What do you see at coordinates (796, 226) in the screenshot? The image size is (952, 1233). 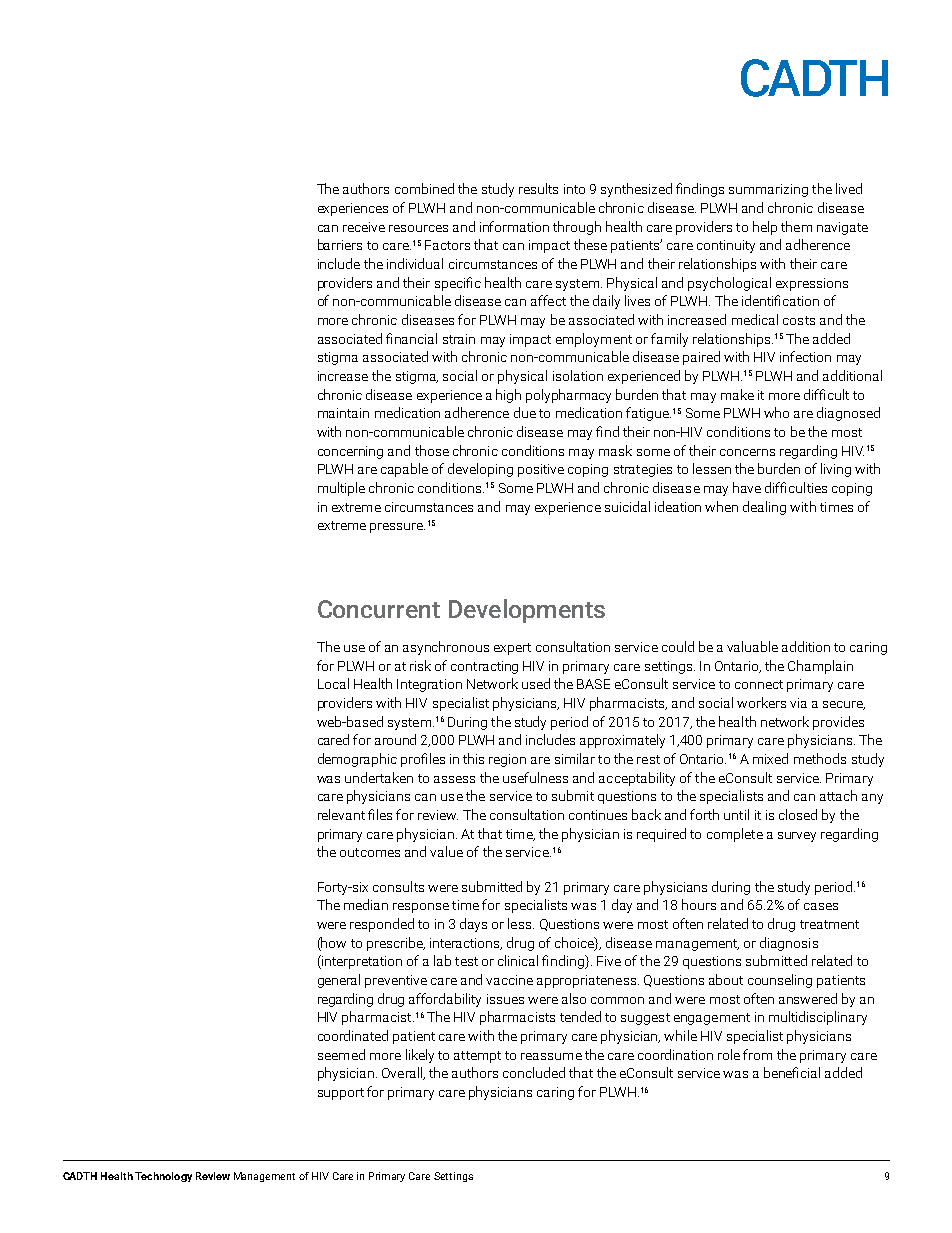 I see `them` at bounding box center [796, 226].
